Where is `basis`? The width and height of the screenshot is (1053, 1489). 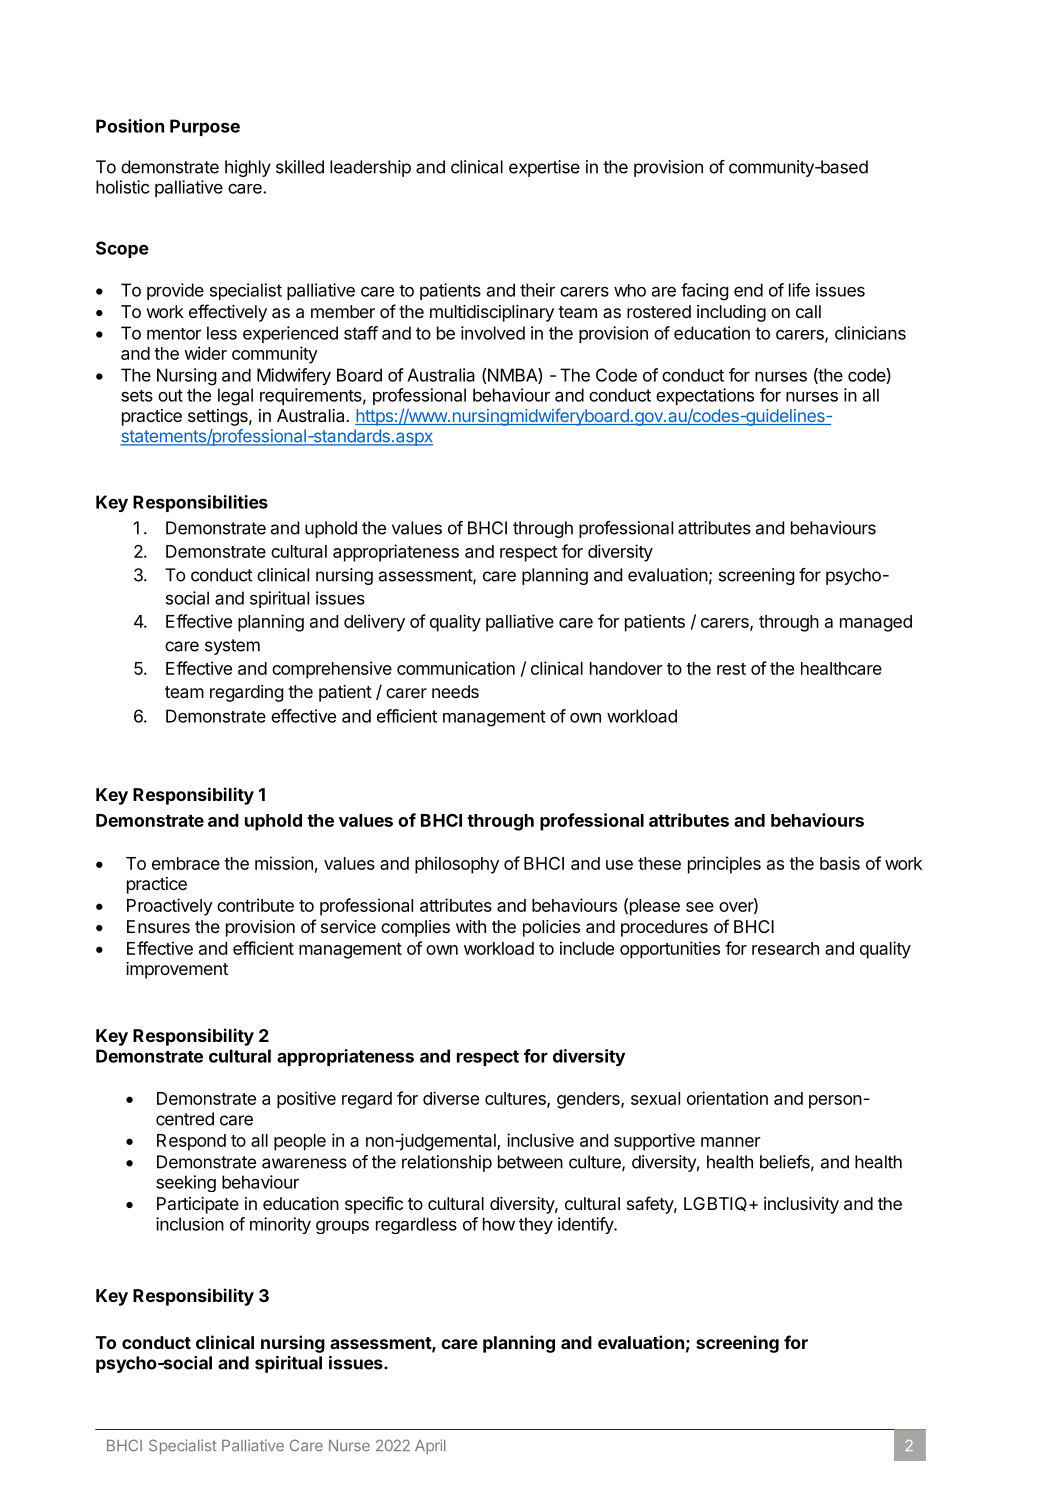
basis is located at coordinates (840, 863).
